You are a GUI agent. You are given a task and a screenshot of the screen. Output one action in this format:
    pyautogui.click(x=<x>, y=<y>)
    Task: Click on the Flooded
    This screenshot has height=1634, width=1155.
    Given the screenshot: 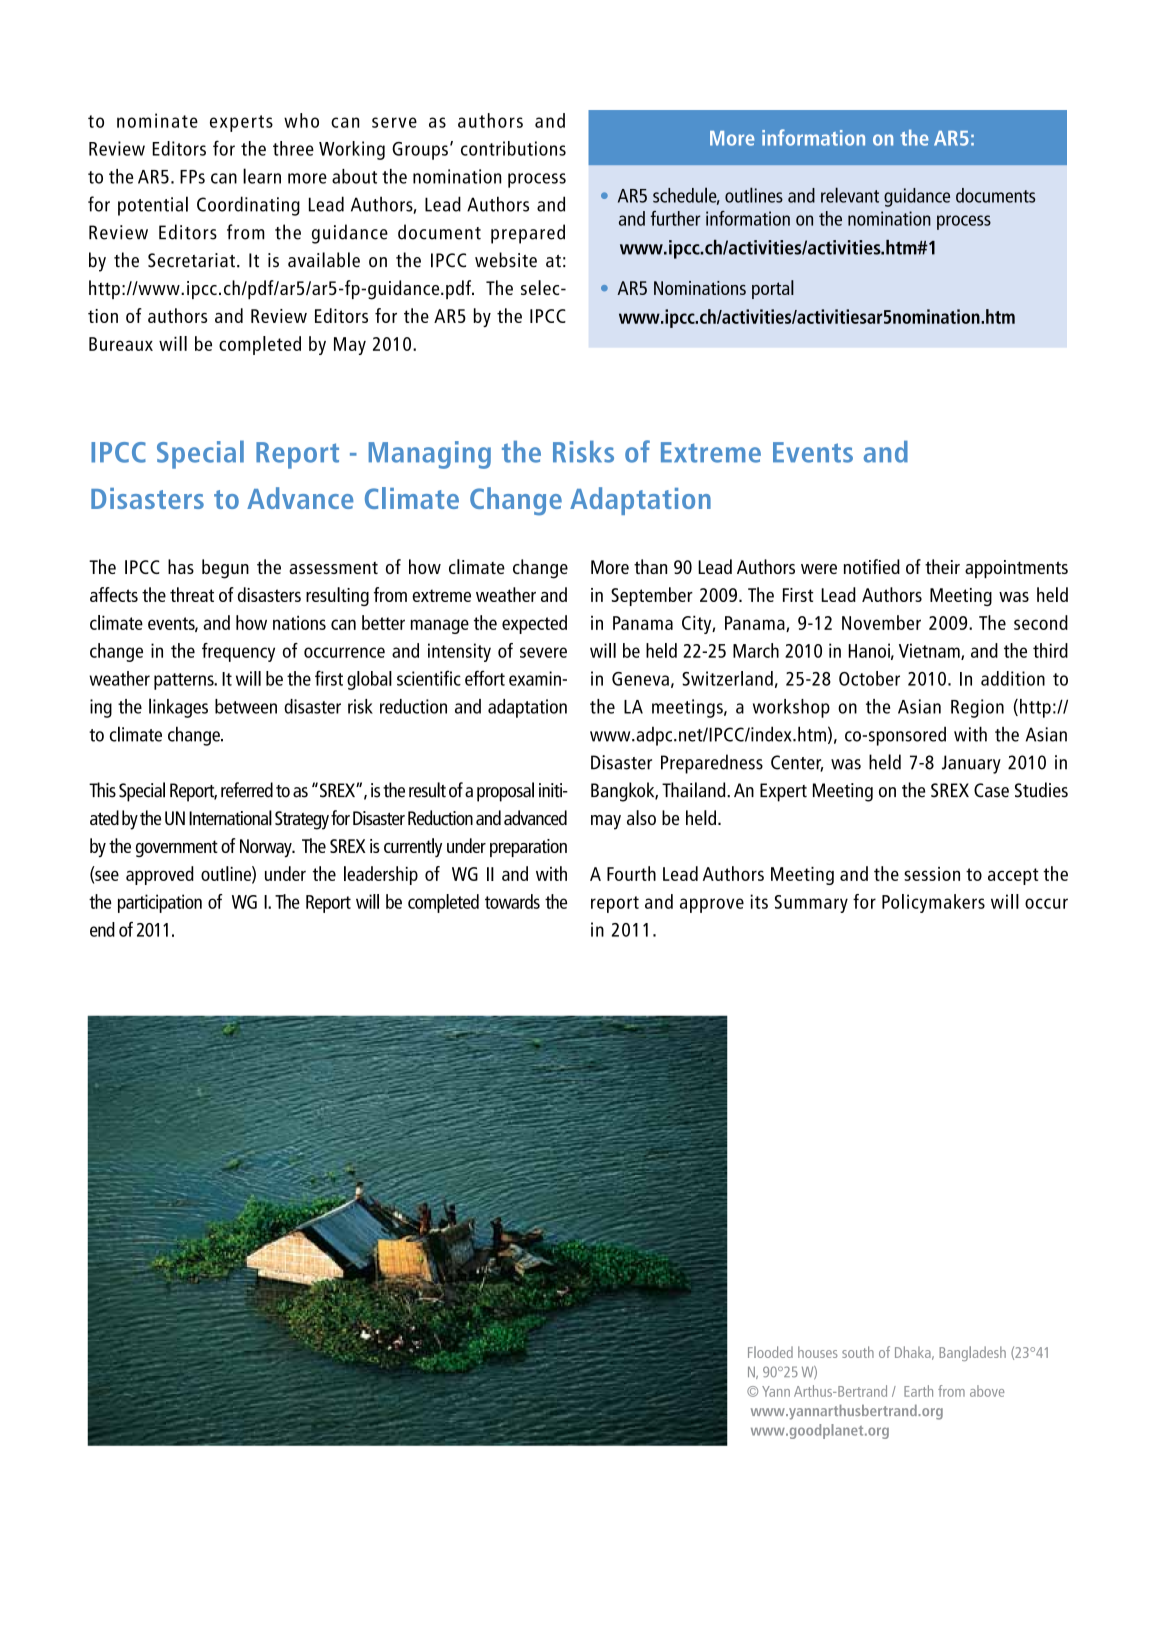 What is the action you would take?
    pyautogui.click(x=770, y=1352)
